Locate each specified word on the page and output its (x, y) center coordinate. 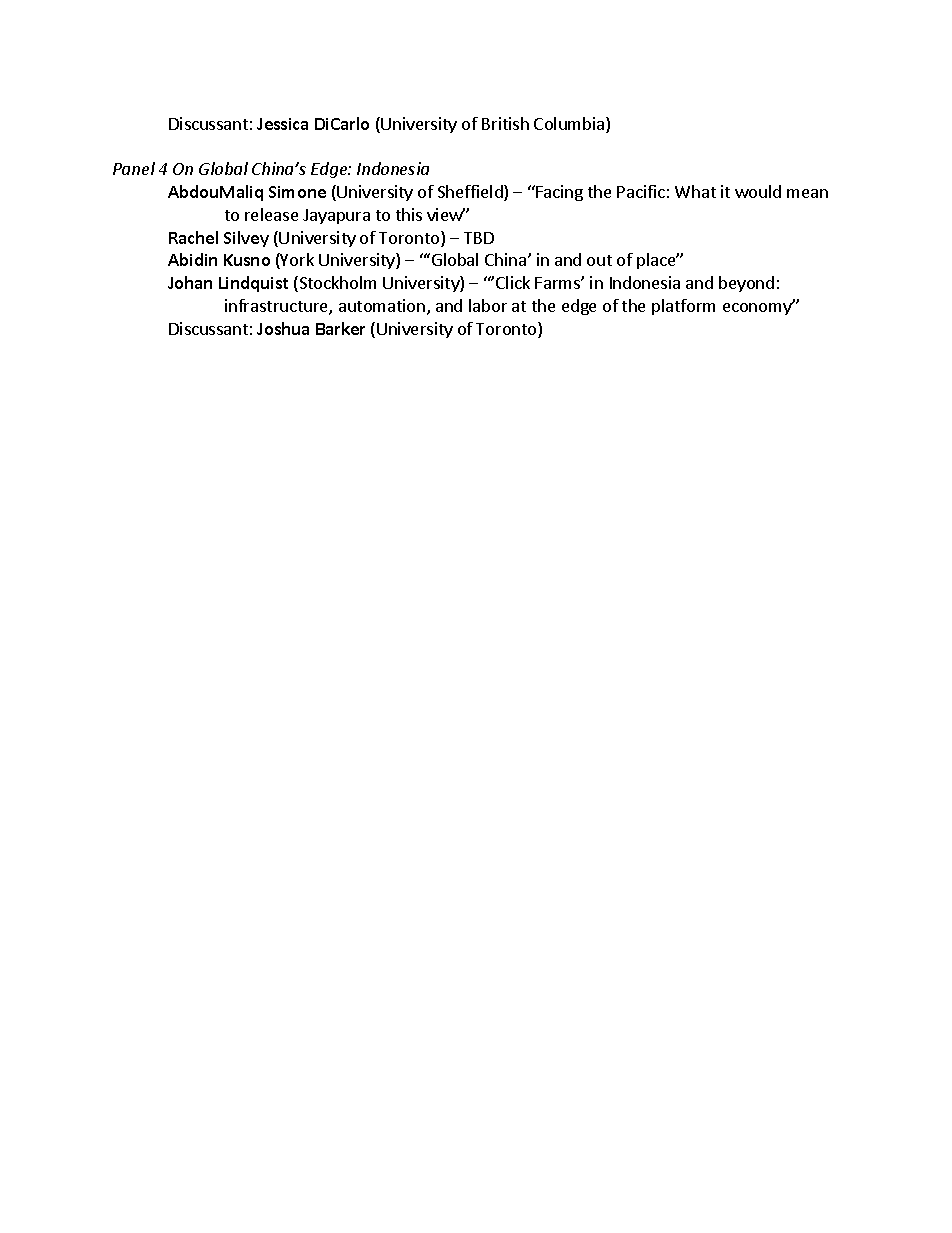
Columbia (570, 125)
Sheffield (471, 193)
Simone (297, 192)
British (505, 123)
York (296, 261)
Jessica (282, 124)
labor (488, 305)
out (599, 260)
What (695, 191)
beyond (746, 284)
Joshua (283, 328)
